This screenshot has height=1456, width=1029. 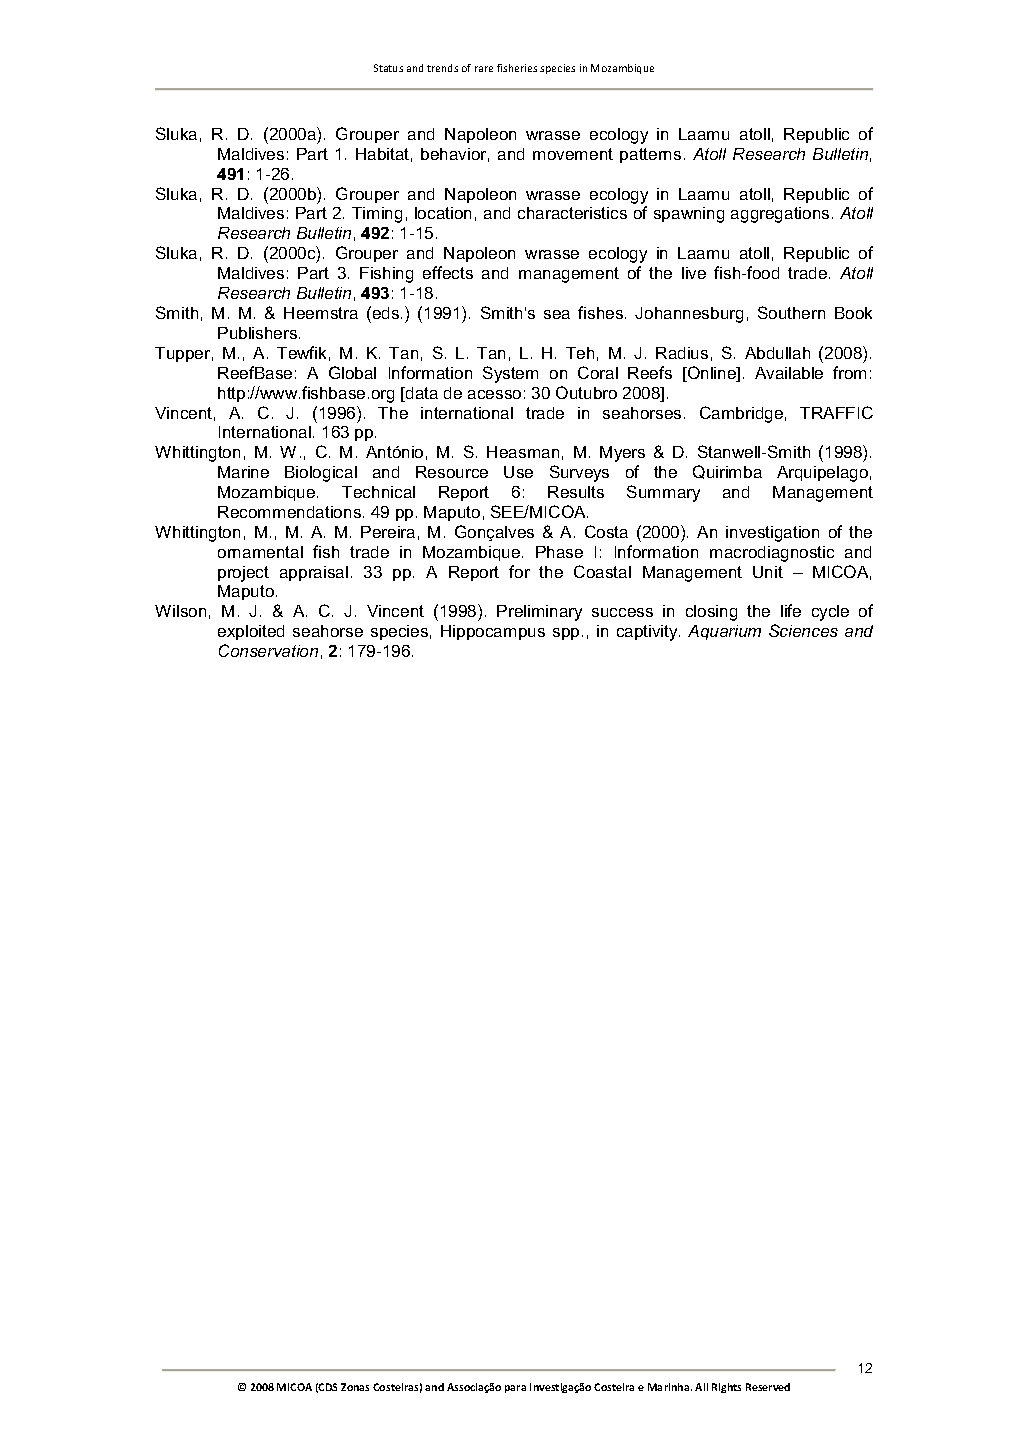 I want to click on Conservation, so click(x=268, y=650).
